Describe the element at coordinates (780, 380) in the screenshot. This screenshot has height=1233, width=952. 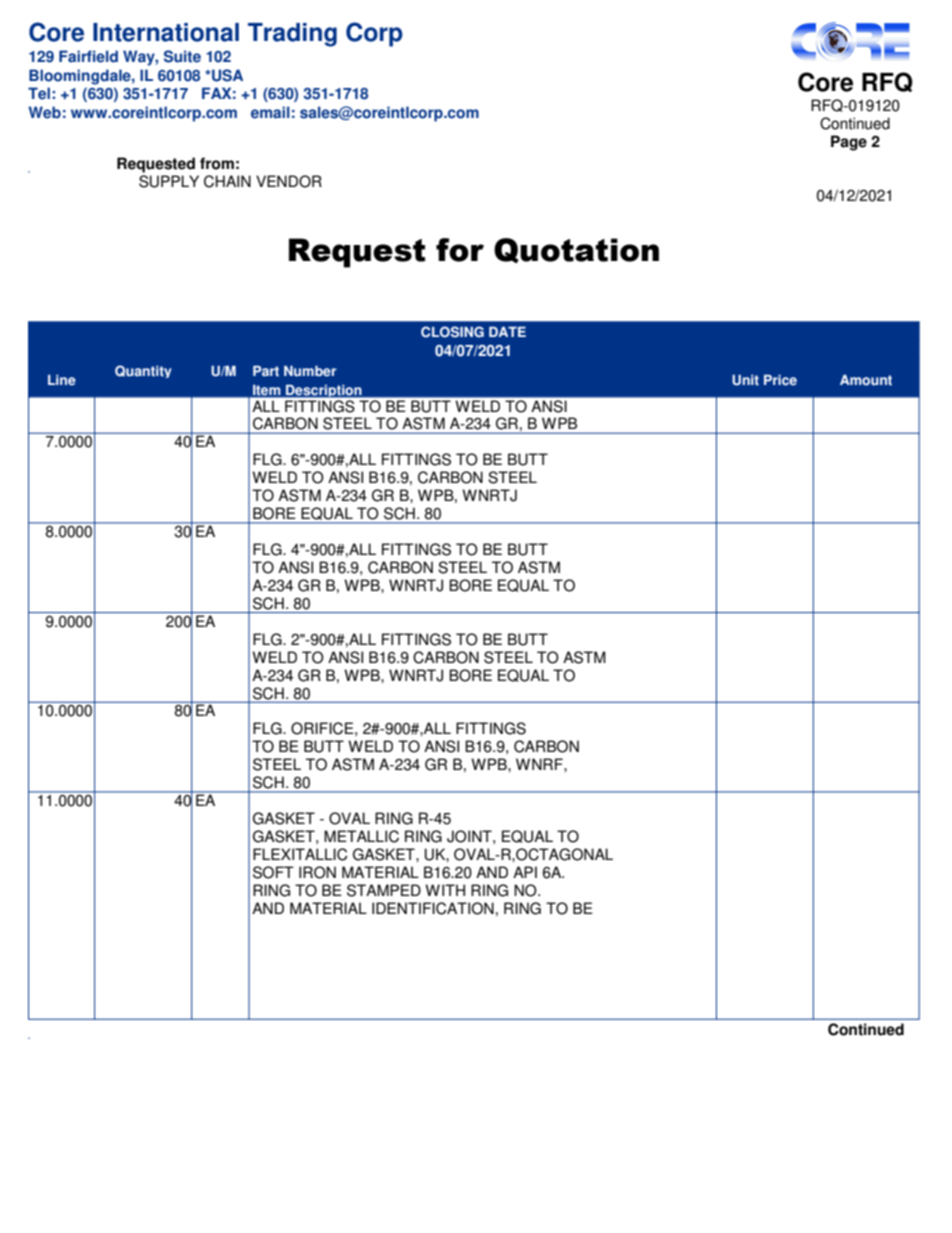
I see `Price` at that location.
